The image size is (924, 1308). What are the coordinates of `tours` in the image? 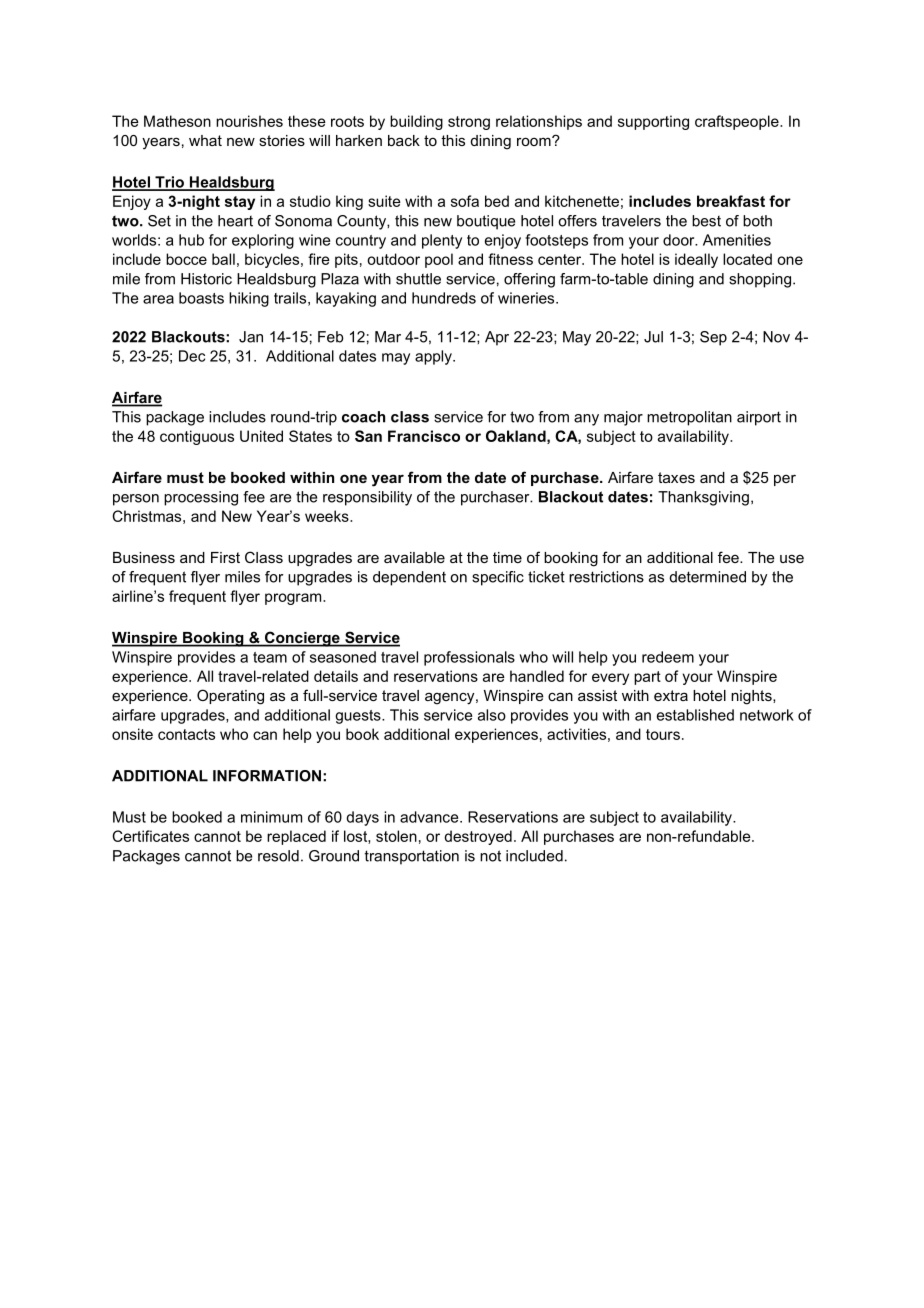 It's located at (663, 734).
